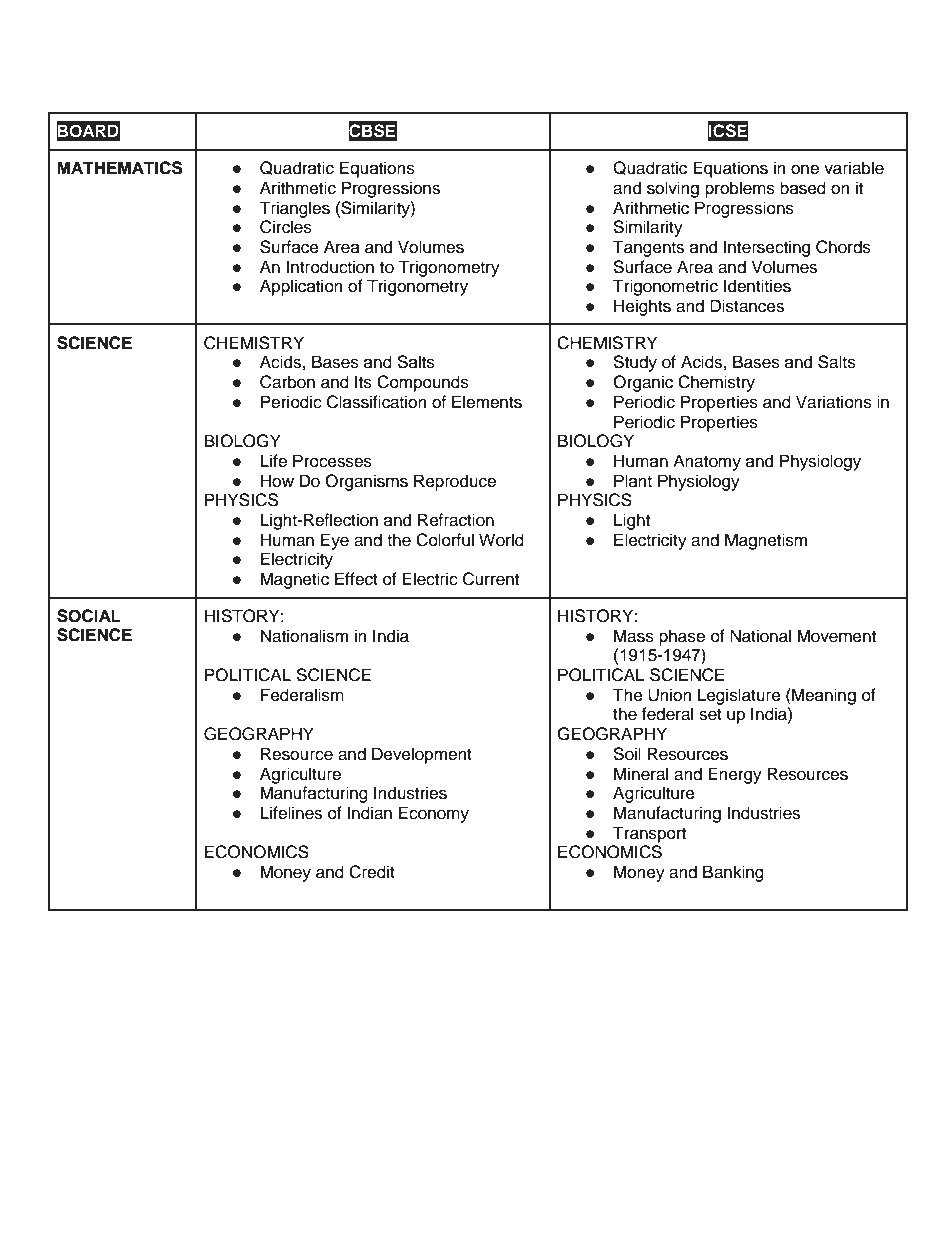 The image size is (952, 1233). I want to click on MATHEMATICS, so click(120, 168).
